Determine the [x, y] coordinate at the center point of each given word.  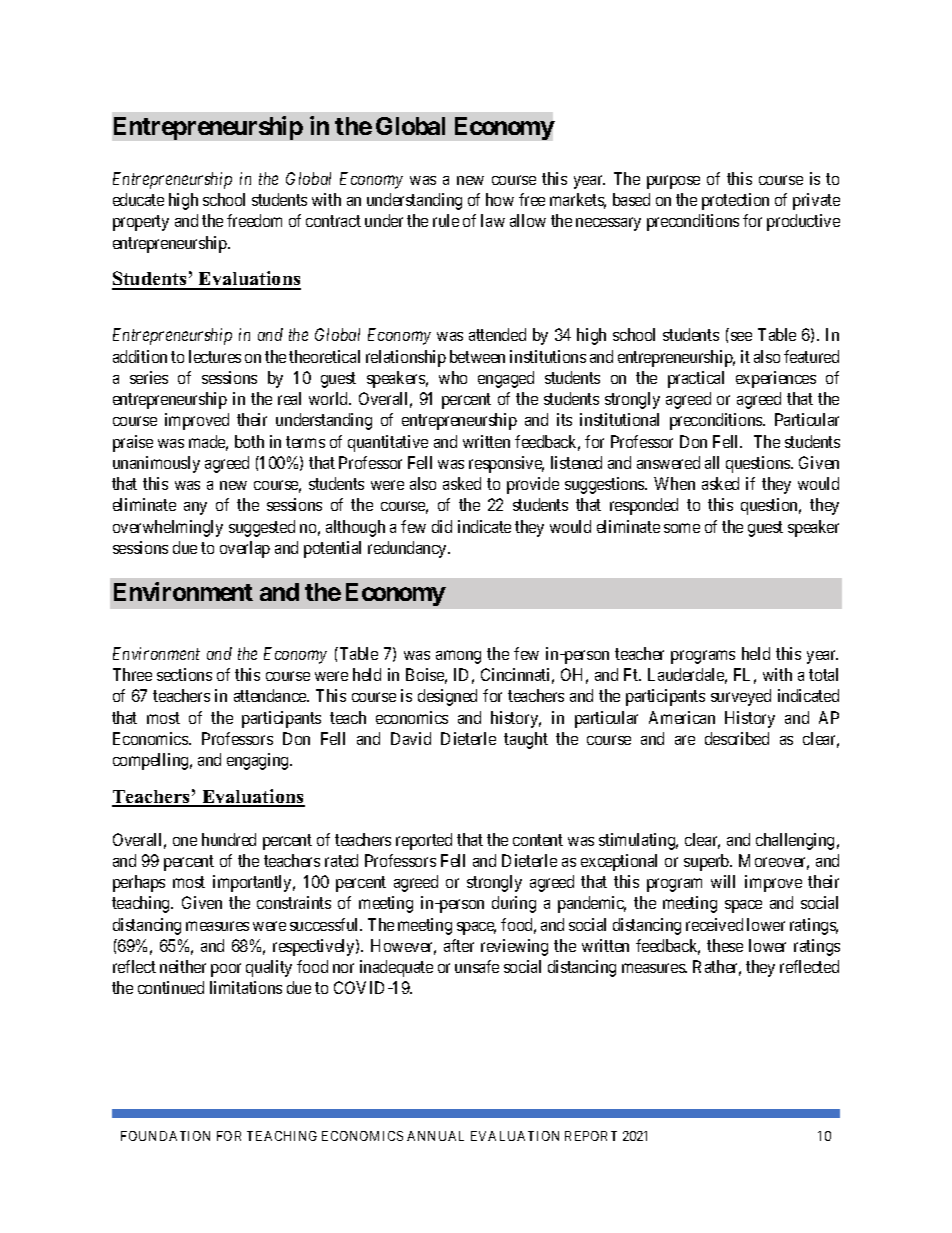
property [141, 223]
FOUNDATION [165, 1136]
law [493, 220]
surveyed [741, 697]
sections [184, 674]
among [458, 657]
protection [735, 201]
